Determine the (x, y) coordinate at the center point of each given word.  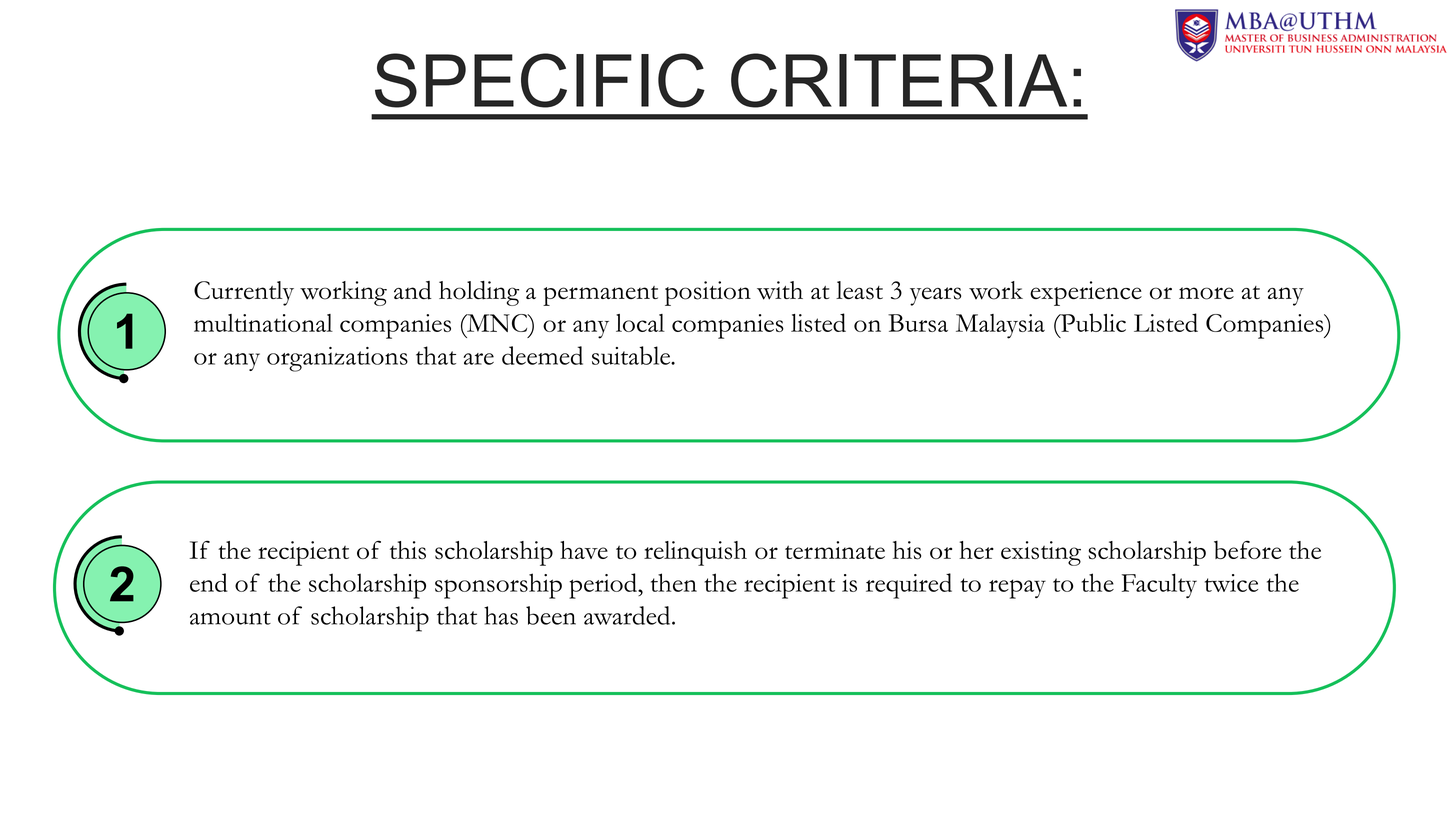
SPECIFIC (540, 80)
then (674, 582)
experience (1086, 293)
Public (1092, 322)
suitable (632, 355)
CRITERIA (899, 80)
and (413, 290)
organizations (337, 359)
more (1206, 293)
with (780, 290)
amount (230, 618)
